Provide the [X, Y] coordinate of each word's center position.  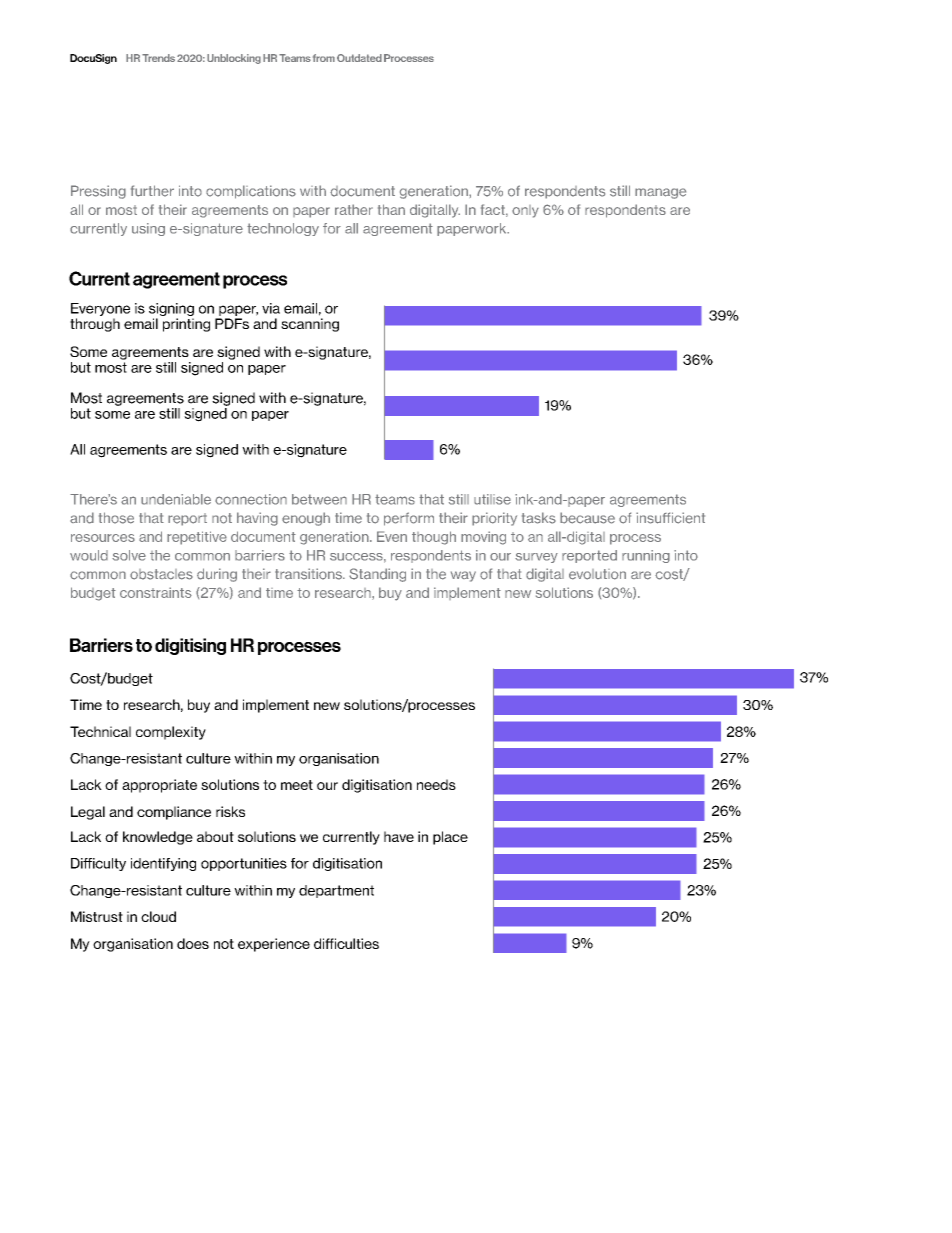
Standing [377, 575]
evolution [597, 574]
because [587, 518]
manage [660, 193]
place [450, 838]
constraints [156, 592]
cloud [158, 916]
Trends [158, 58]
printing [186, 325]
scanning [310, 325]
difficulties [346, 943]
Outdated [359, 58]
